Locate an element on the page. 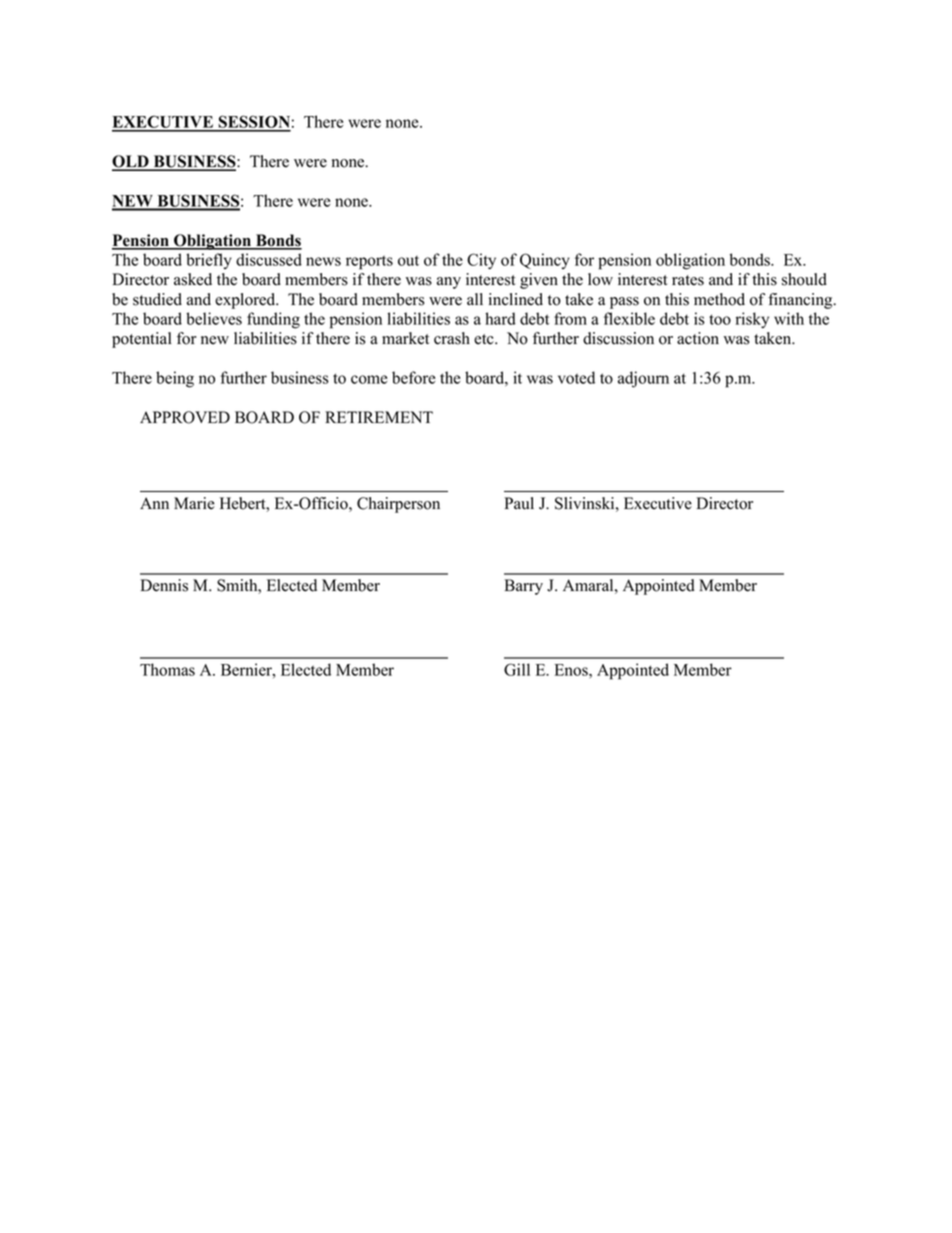 The width and height of the document is (952, 1233). method is located at coordinates (719, 299).
